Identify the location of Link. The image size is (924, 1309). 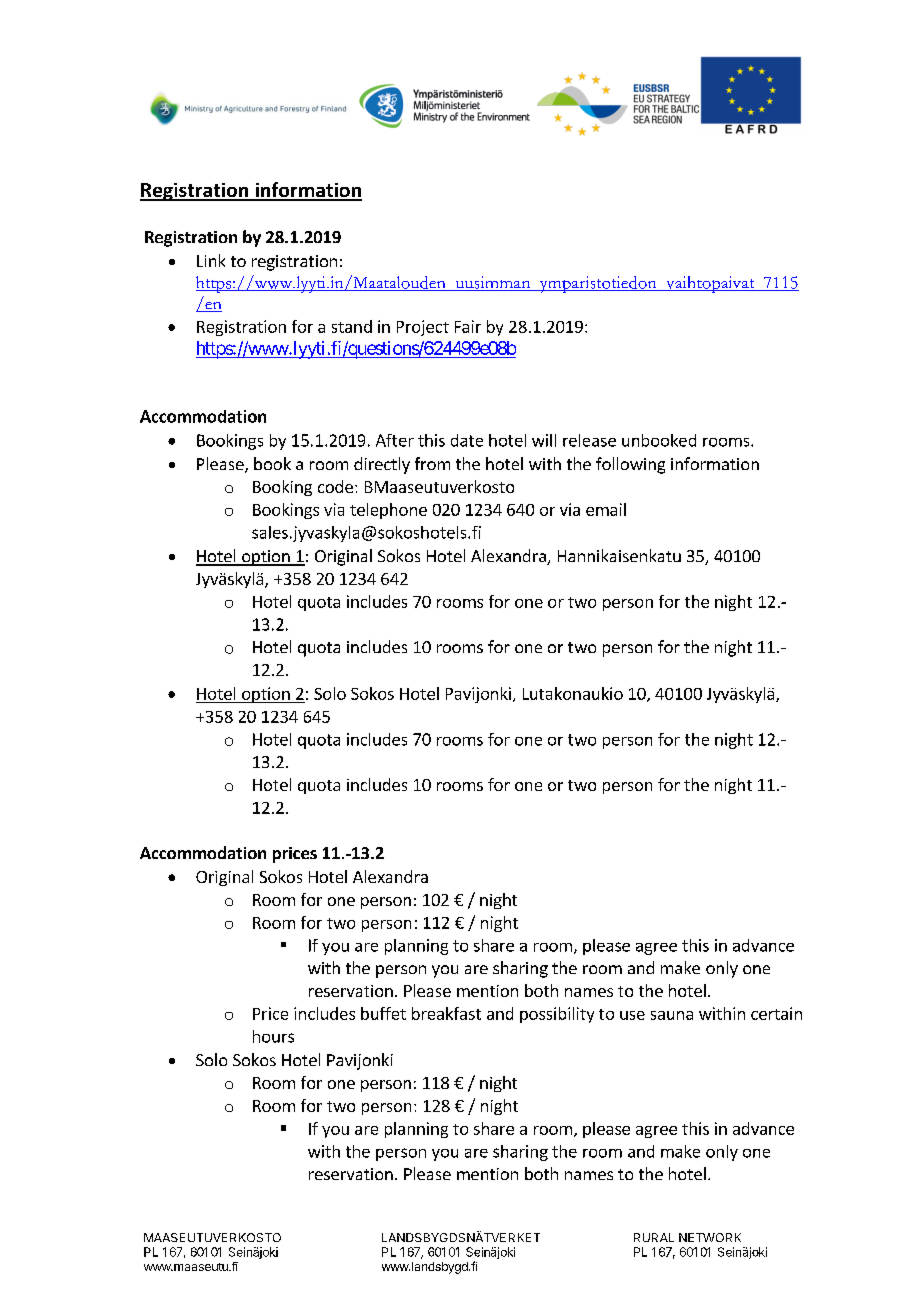
(211, 260).
